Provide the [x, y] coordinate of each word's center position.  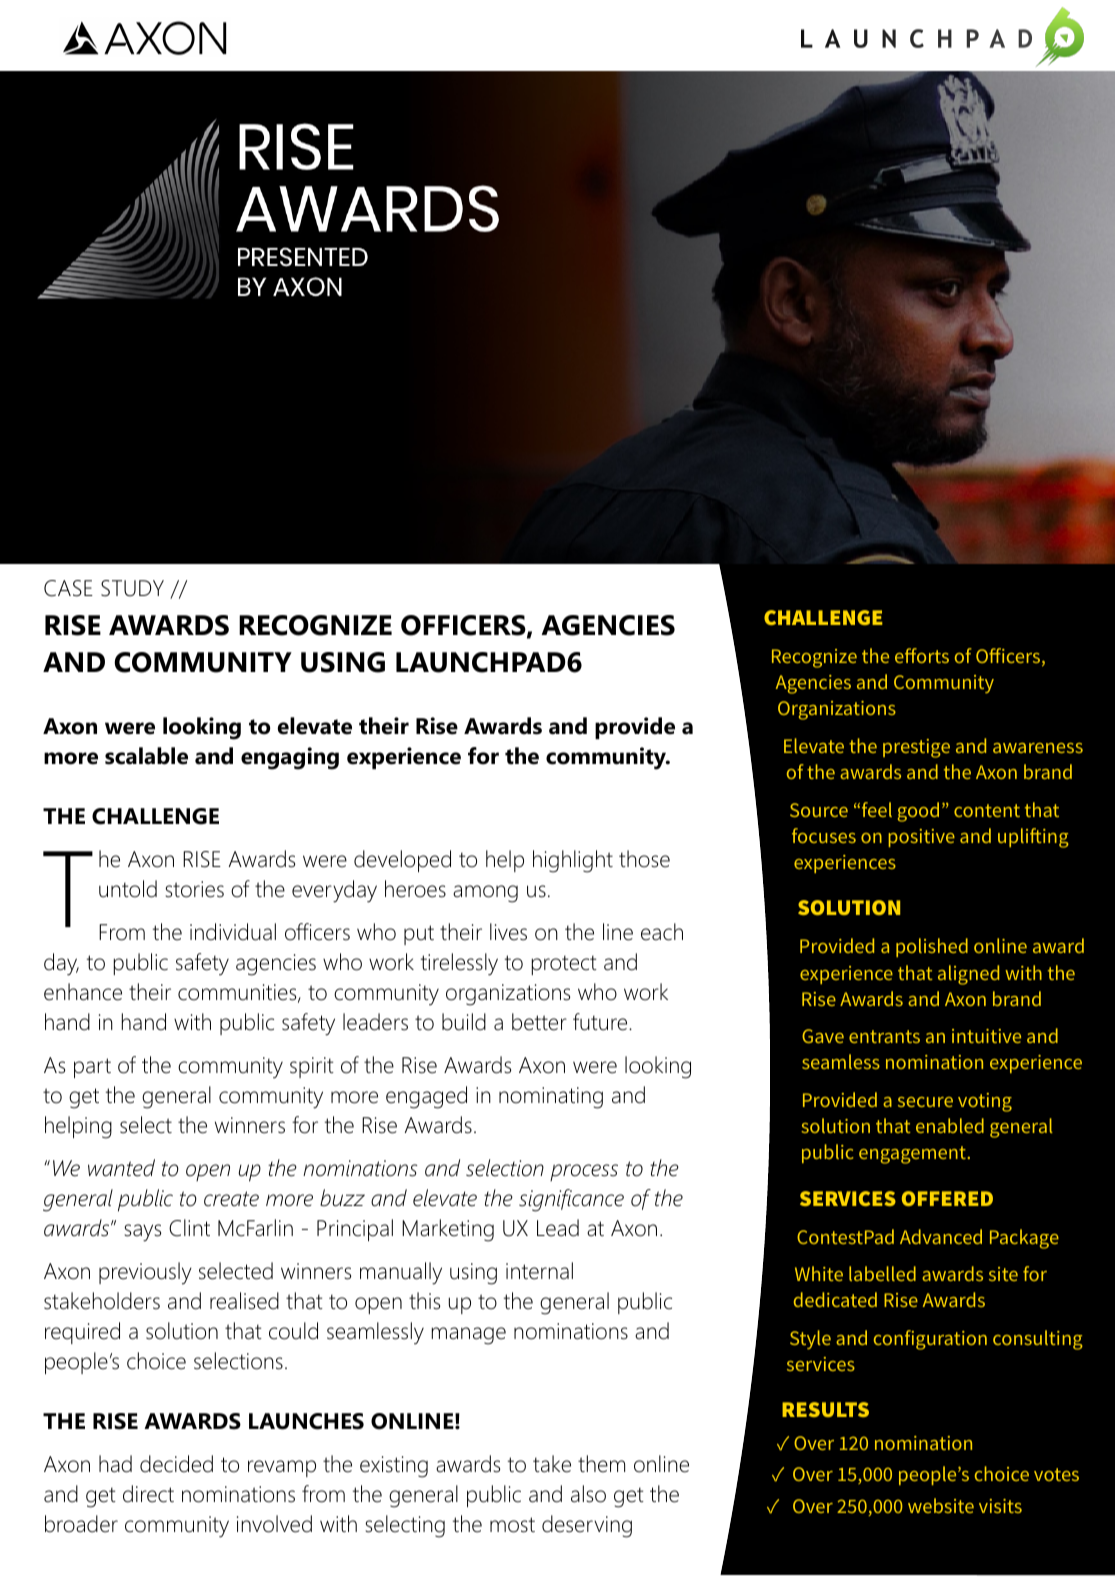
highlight [573, 861]
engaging [290, 758]
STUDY [132, 588]
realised [244, 1301]
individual [233, 932]
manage [469, 1336]
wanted [121, 1168]
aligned [968, 975]
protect [564, 965]
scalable [146, 756]
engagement [912, 1155]
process [584, 1172]
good [918, 812]
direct [148, 1494]
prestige [916, 748]
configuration [930, 1340]
